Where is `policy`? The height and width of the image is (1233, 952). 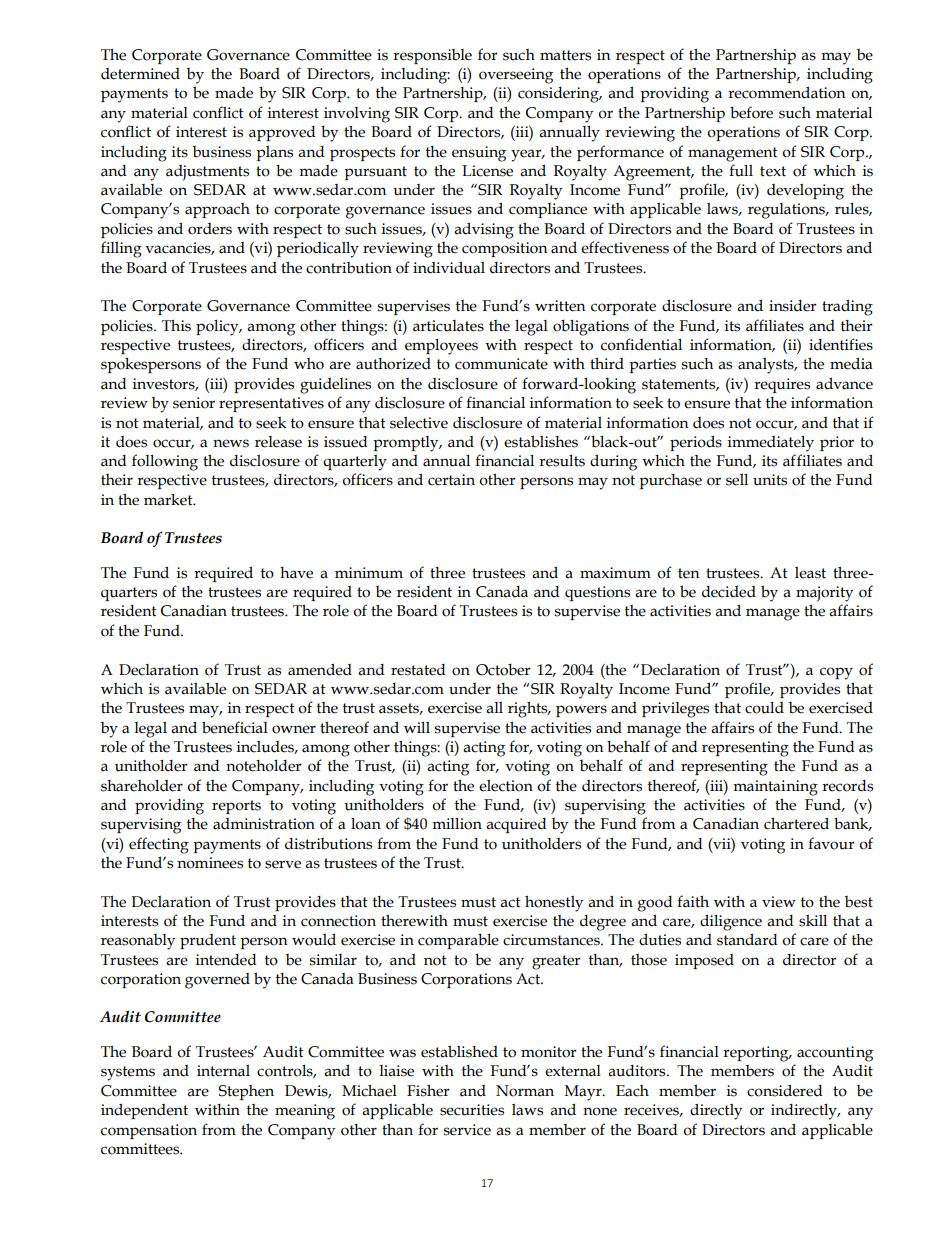 policy is located at coordinates (218, 328).
